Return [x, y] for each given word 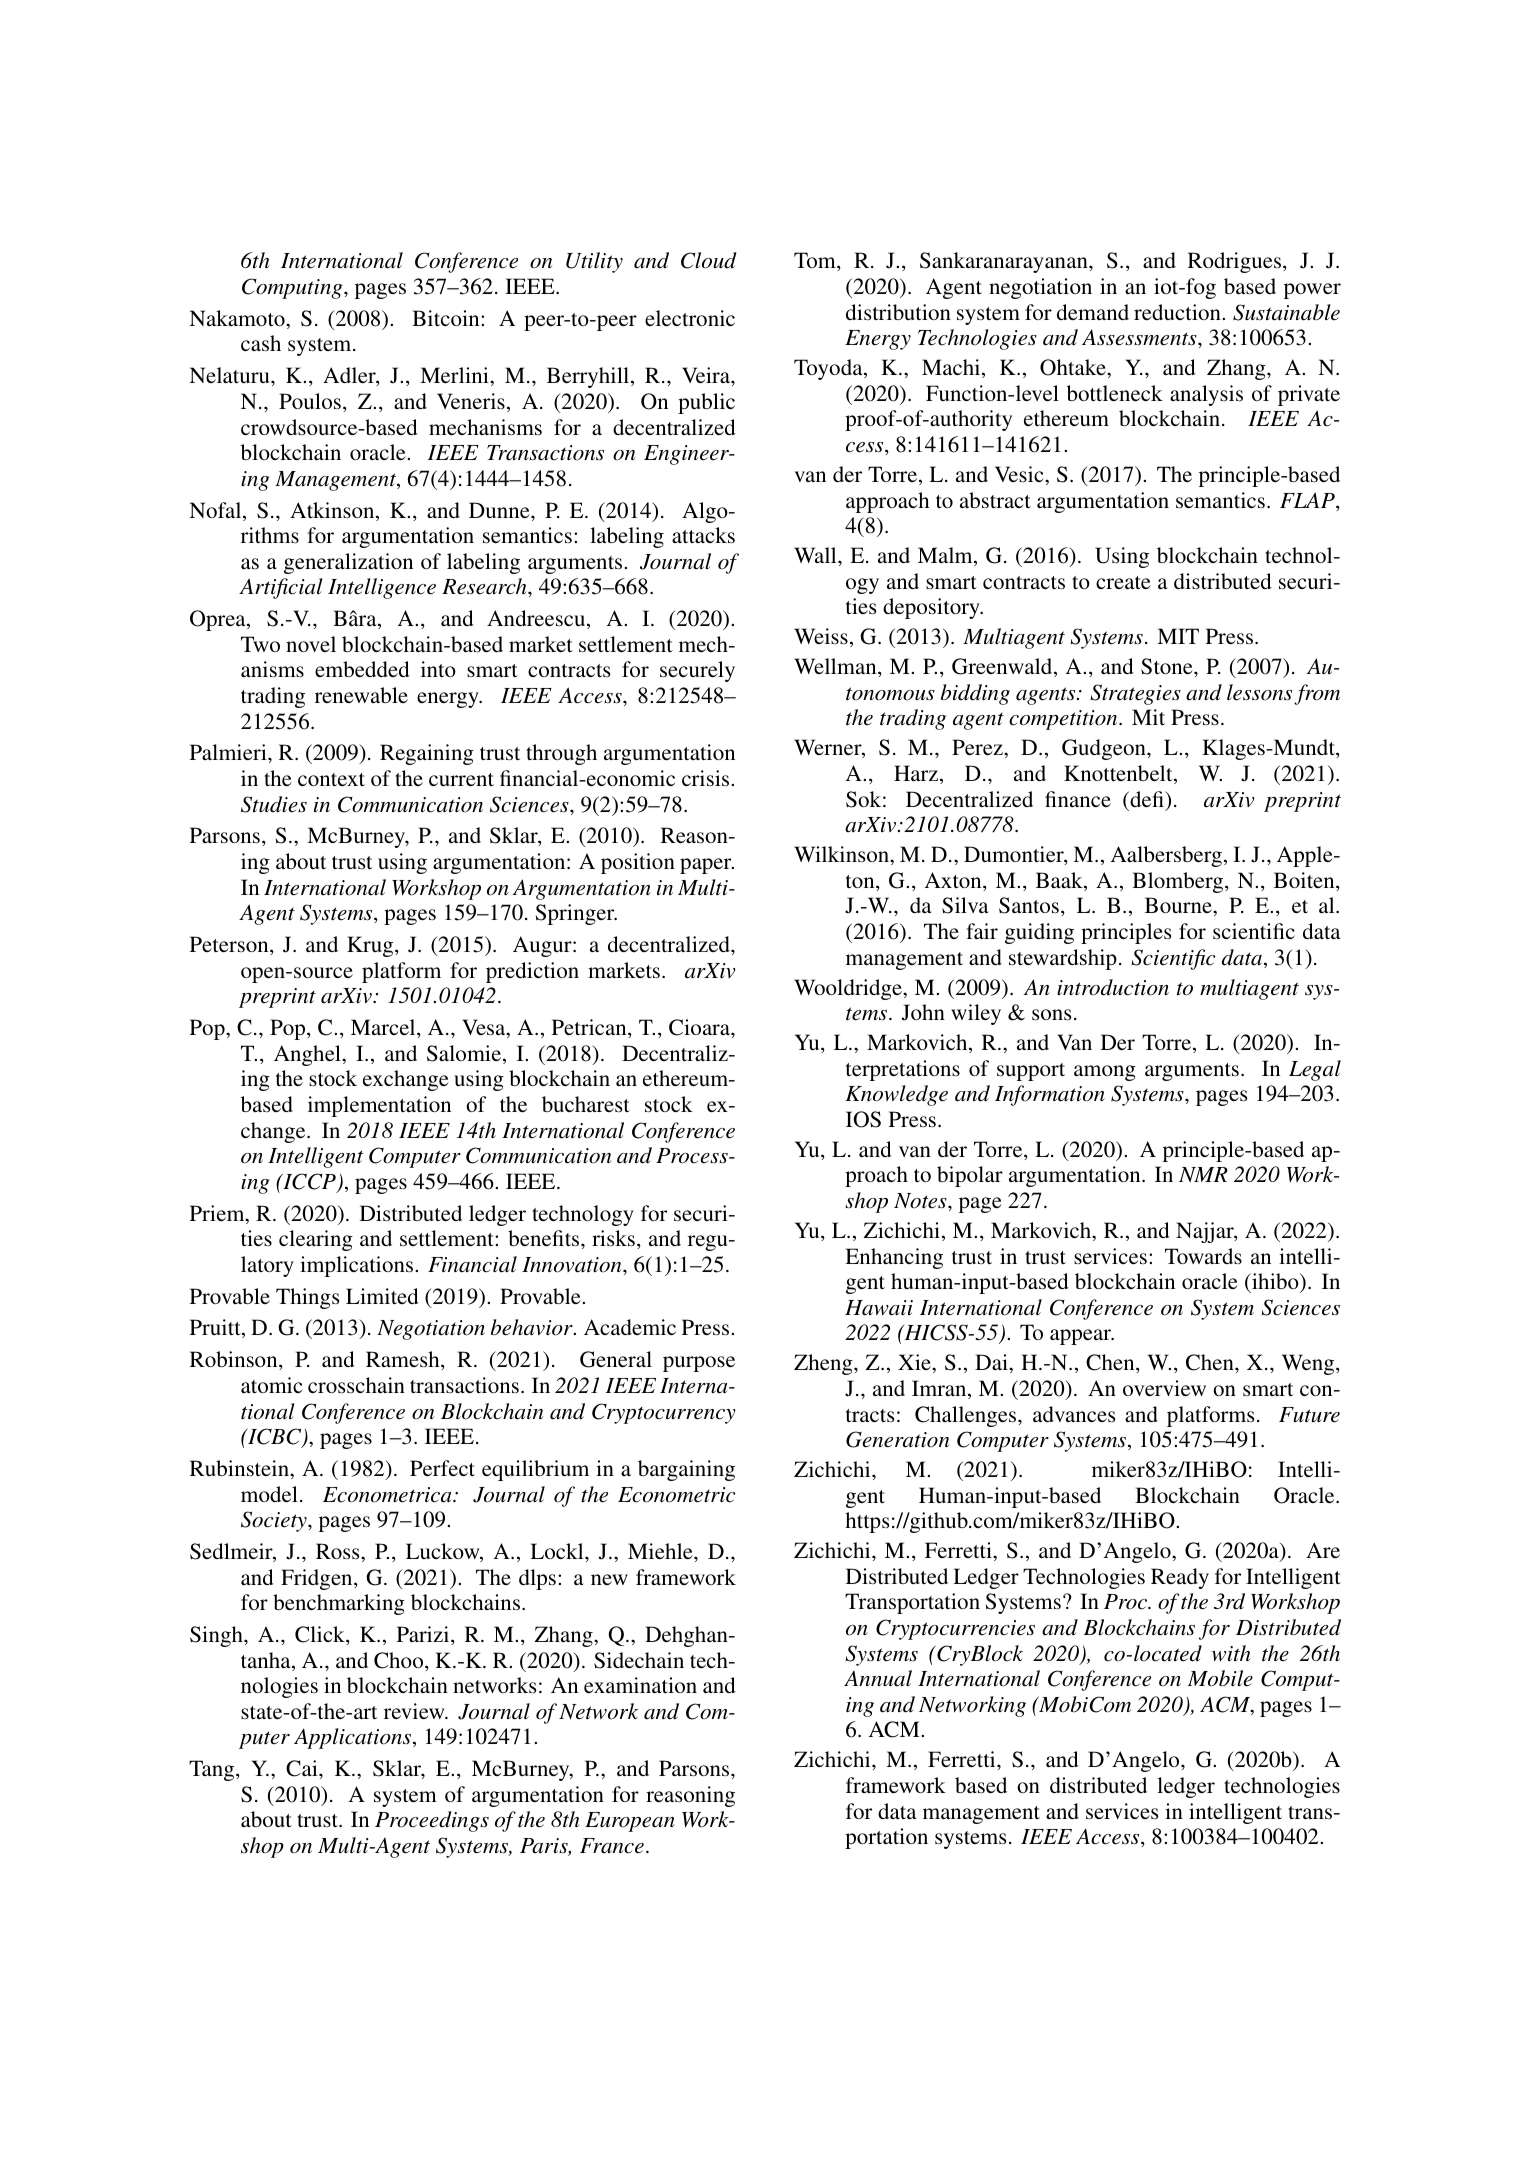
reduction [1177, 312]
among [1105, 1073]
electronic [690, 318]
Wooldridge [849, 989]
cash [261, 343]
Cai [303, 1768]
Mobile [1220, 1678]
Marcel [384, 1028]
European [630, 1822]
